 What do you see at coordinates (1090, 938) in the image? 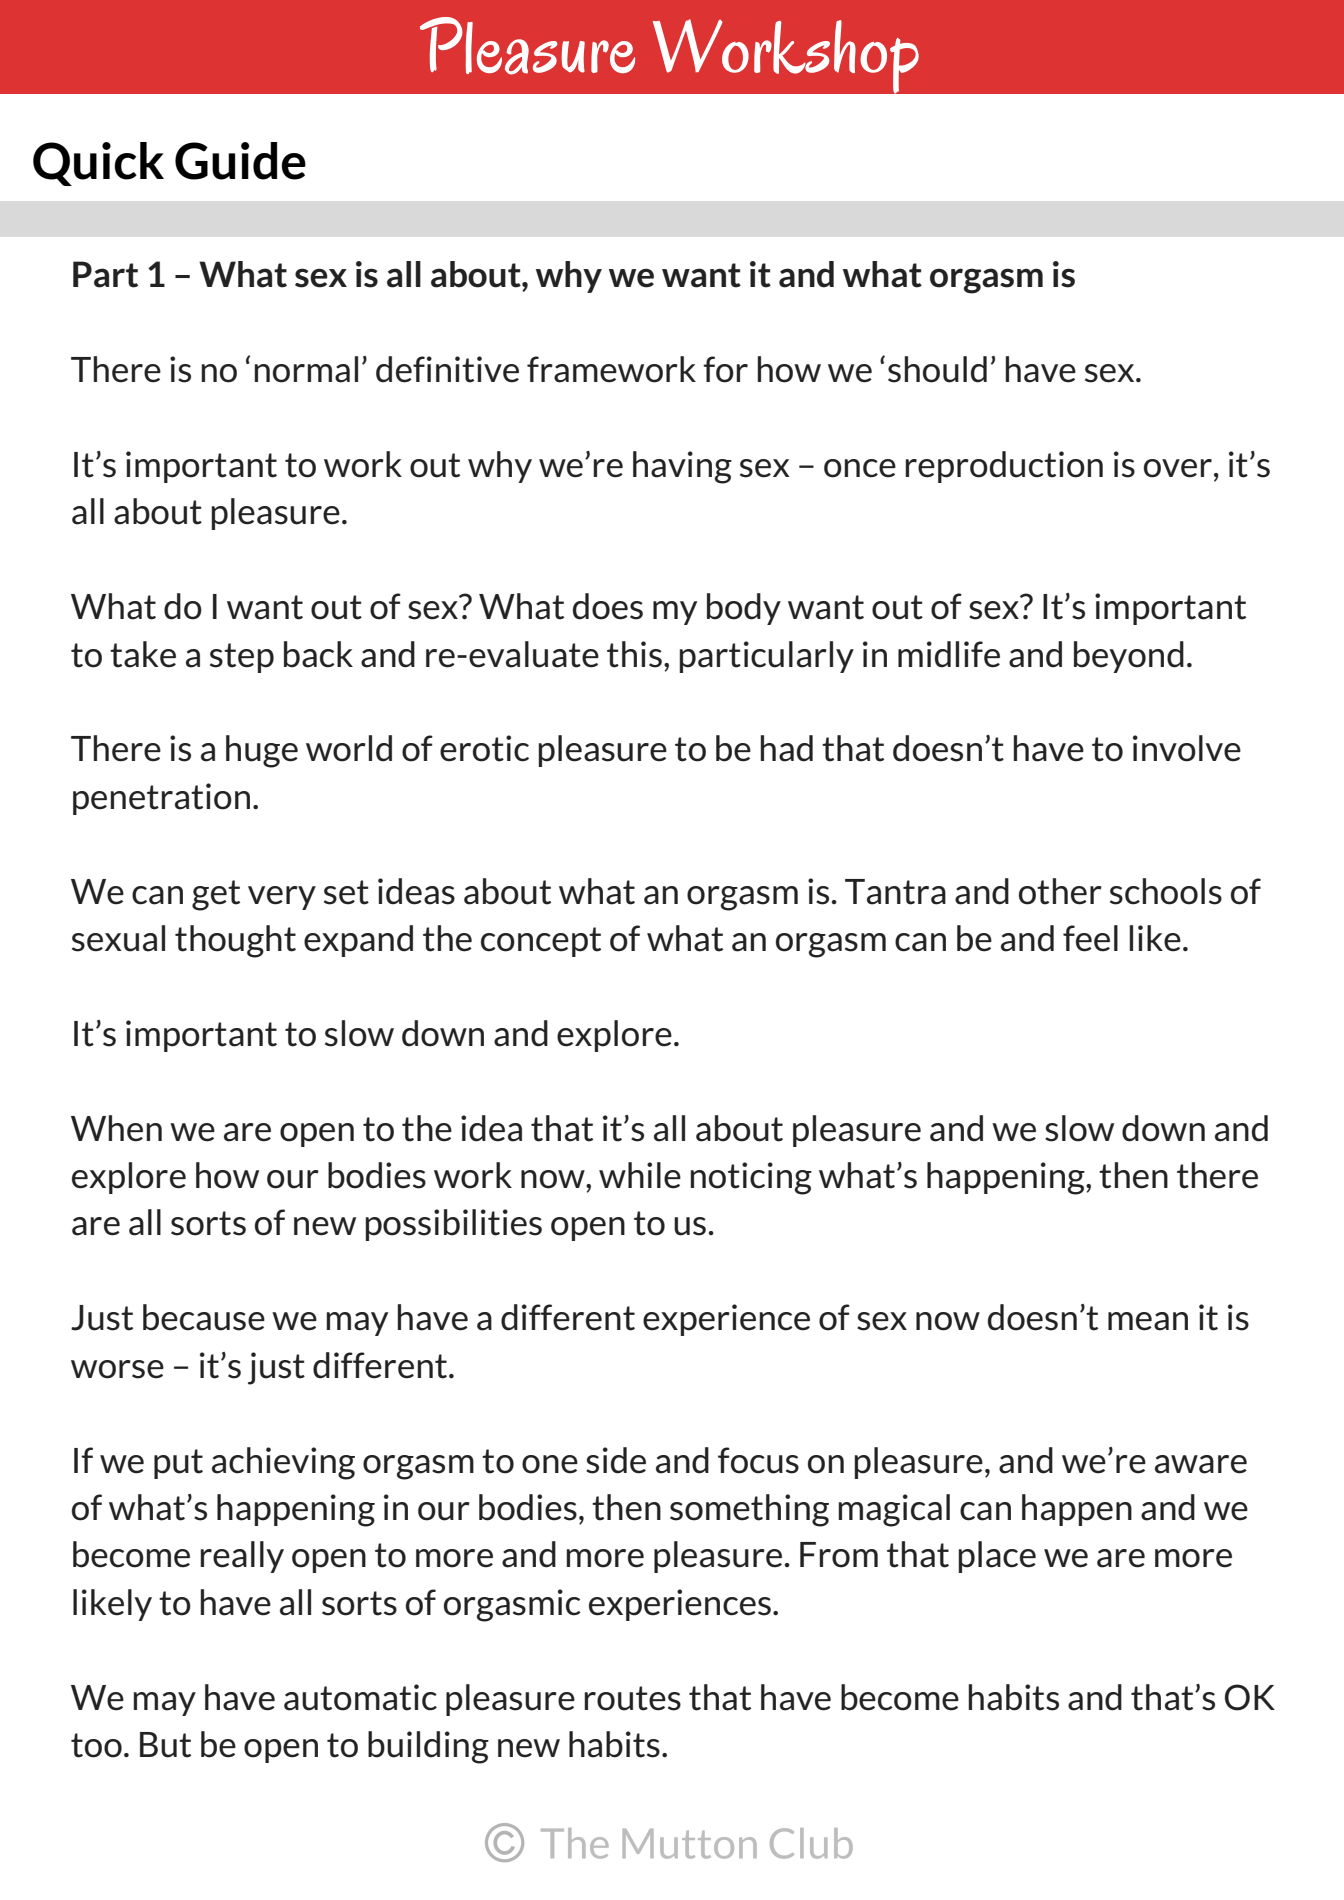
I see `feel` at bounding box center [1090, 938].
